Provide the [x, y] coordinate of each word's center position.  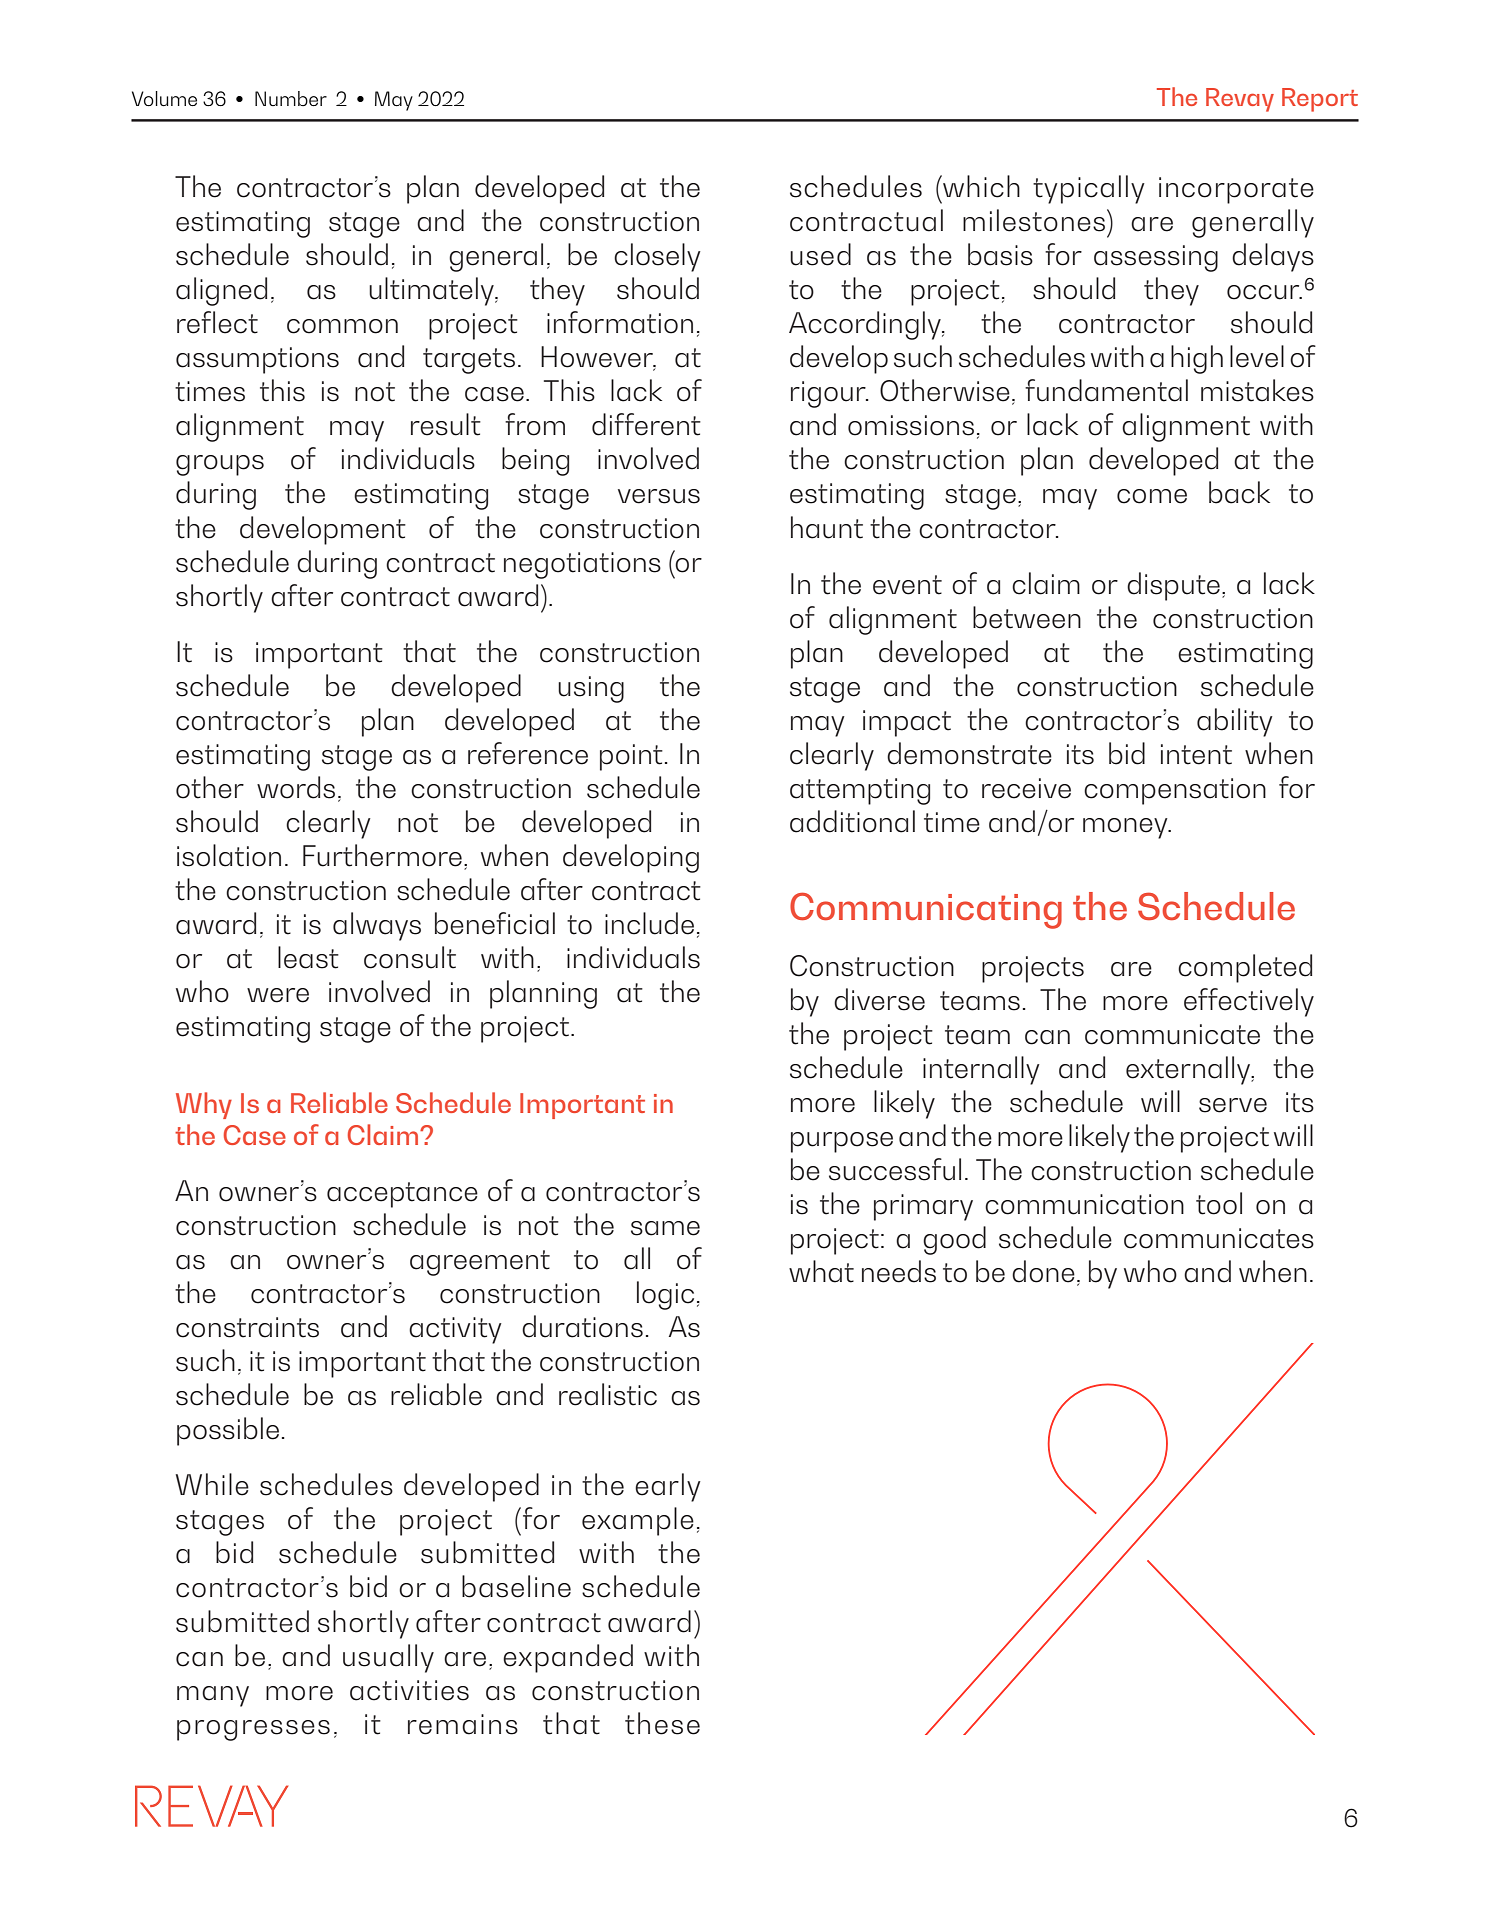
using [591, 689]
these [662, 1723]
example [638, 1521]
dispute [1173, 586]
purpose [842, 1142]
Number [291, 98]
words [296, 787]
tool [1219, 1203]
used [820, 254]
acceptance [402, 1195]
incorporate [1236, 190]
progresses [253, 1730]
